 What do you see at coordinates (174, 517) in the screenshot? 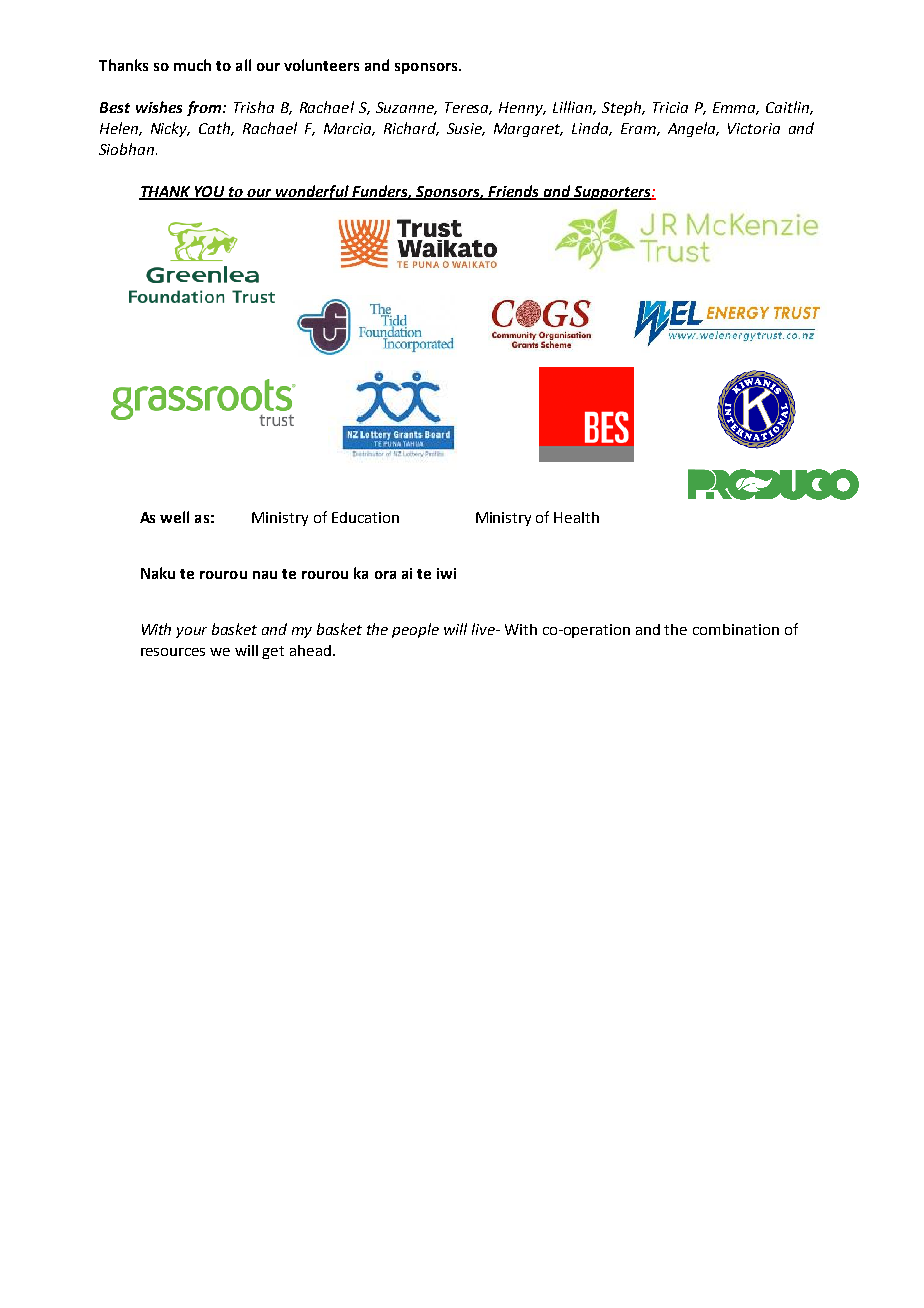
I see `well` at bounding box center [174, 517].
